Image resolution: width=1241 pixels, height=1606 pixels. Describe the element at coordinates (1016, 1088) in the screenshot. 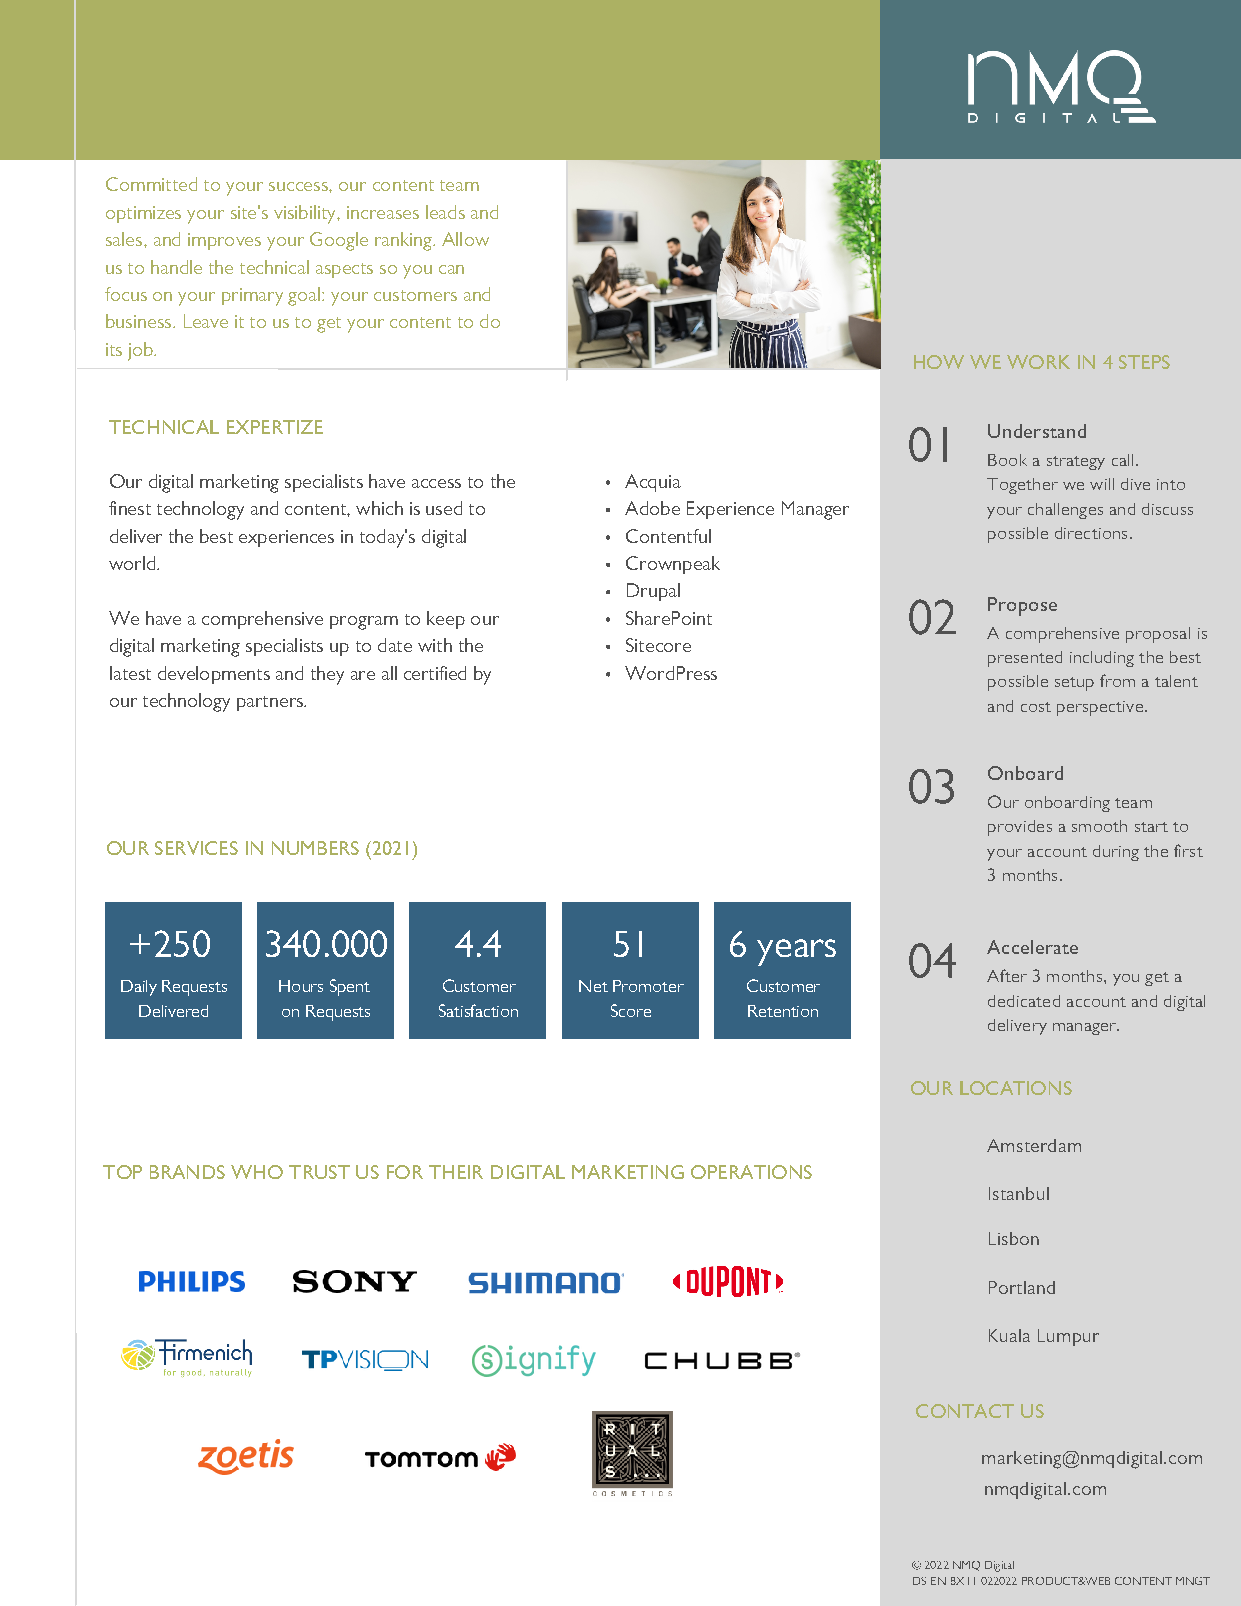

I see `LOCATIONS` at that location.
